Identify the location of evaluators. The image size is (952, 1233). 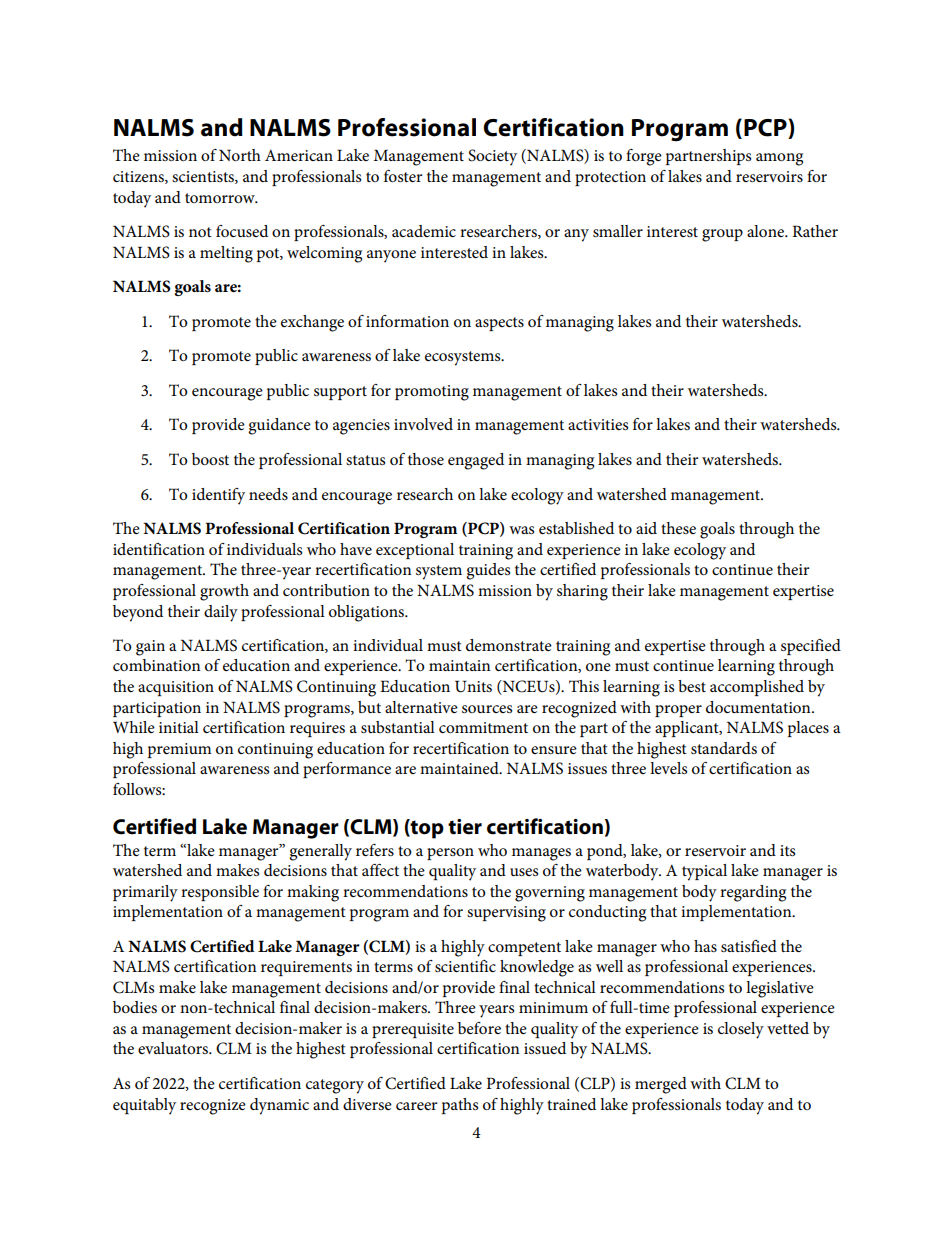
(174, 1048).
